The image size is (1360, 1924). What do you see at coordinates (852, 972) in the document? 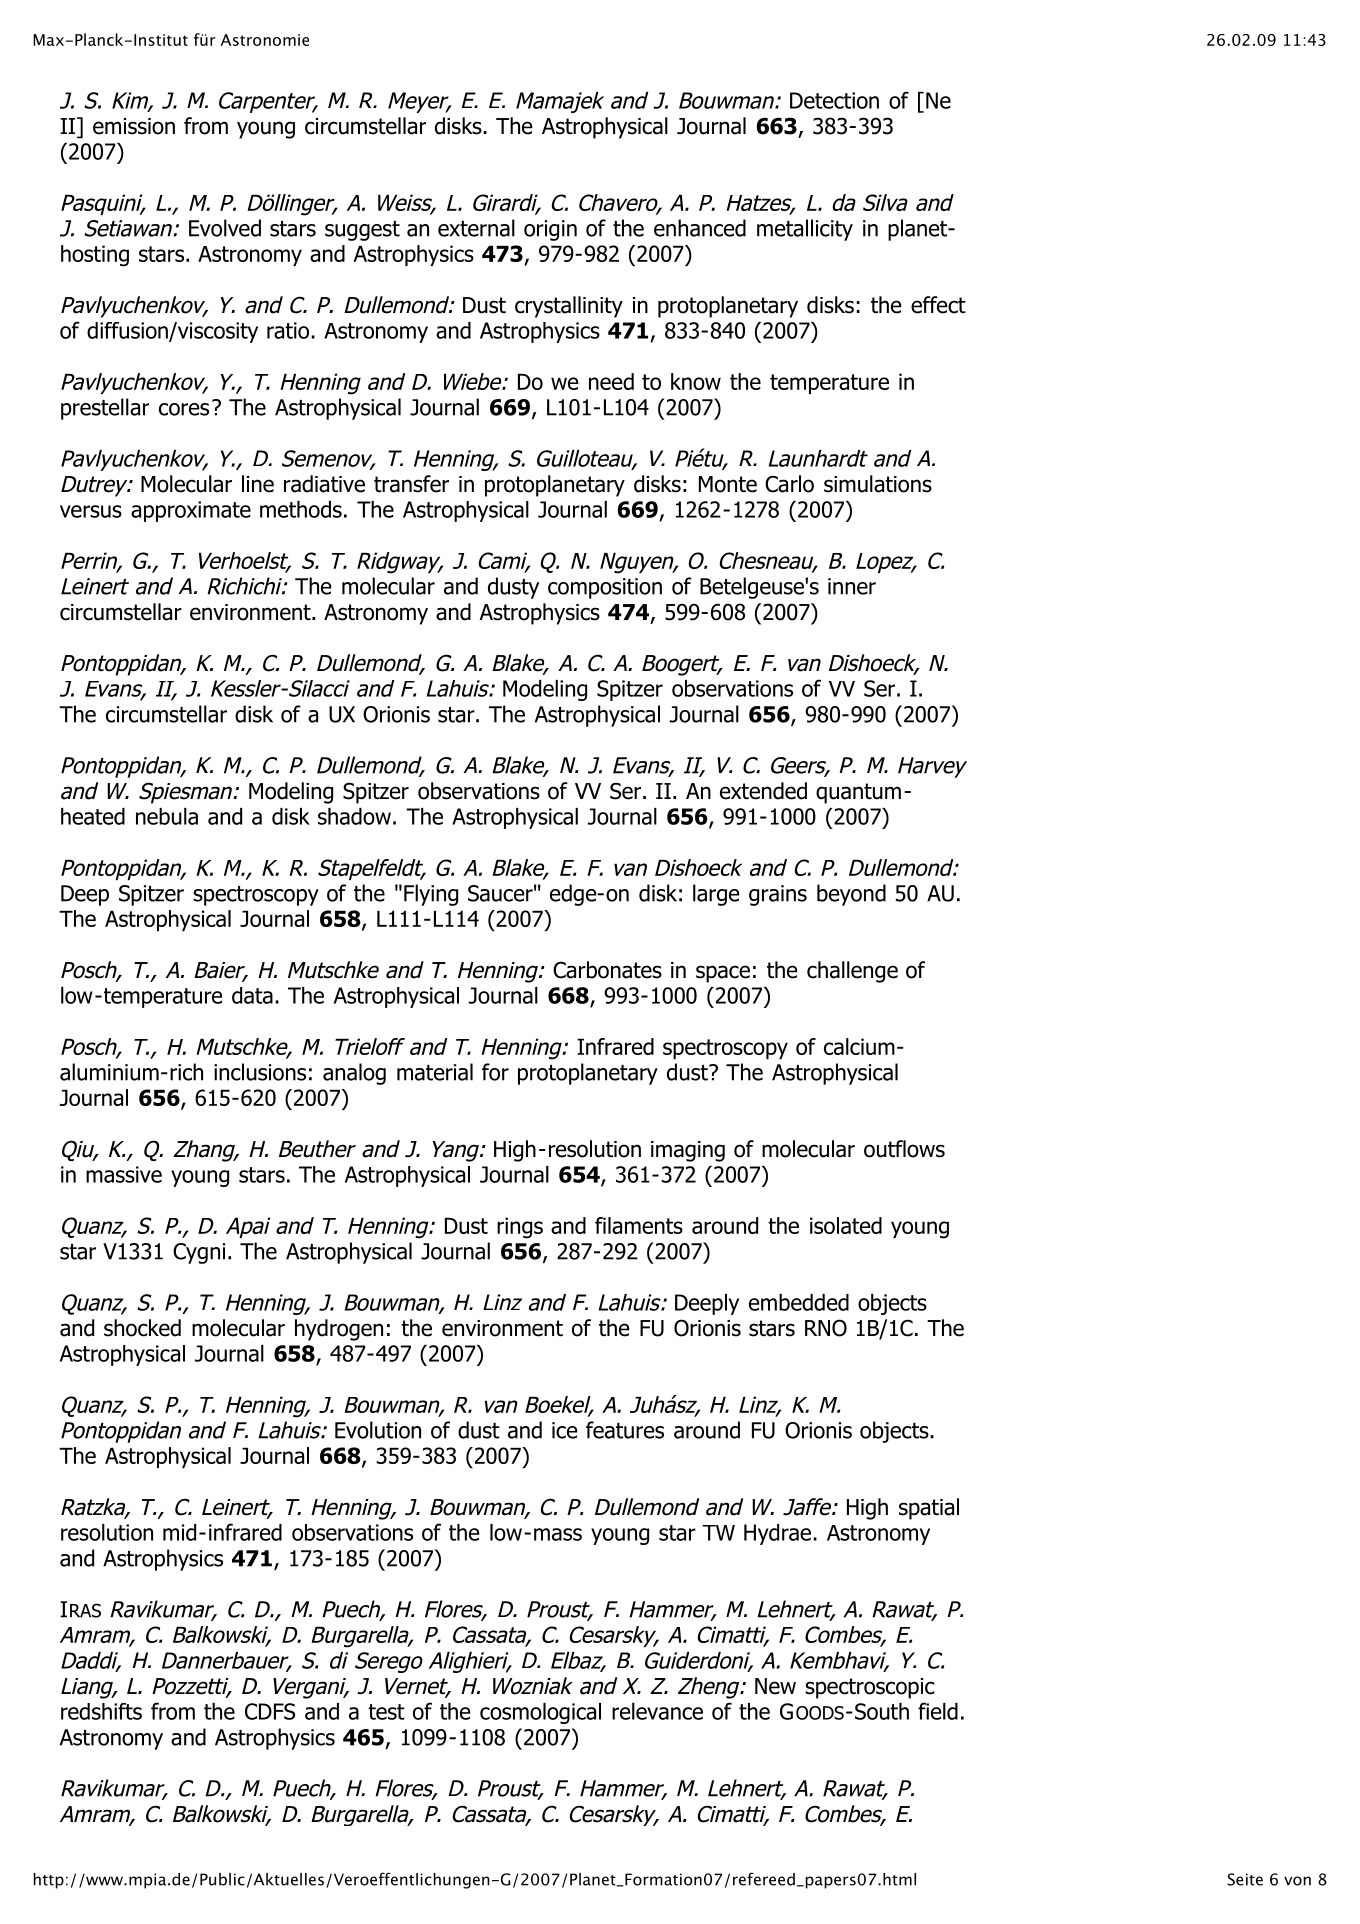
I see `challenge` at bounding box center [852, 972].
